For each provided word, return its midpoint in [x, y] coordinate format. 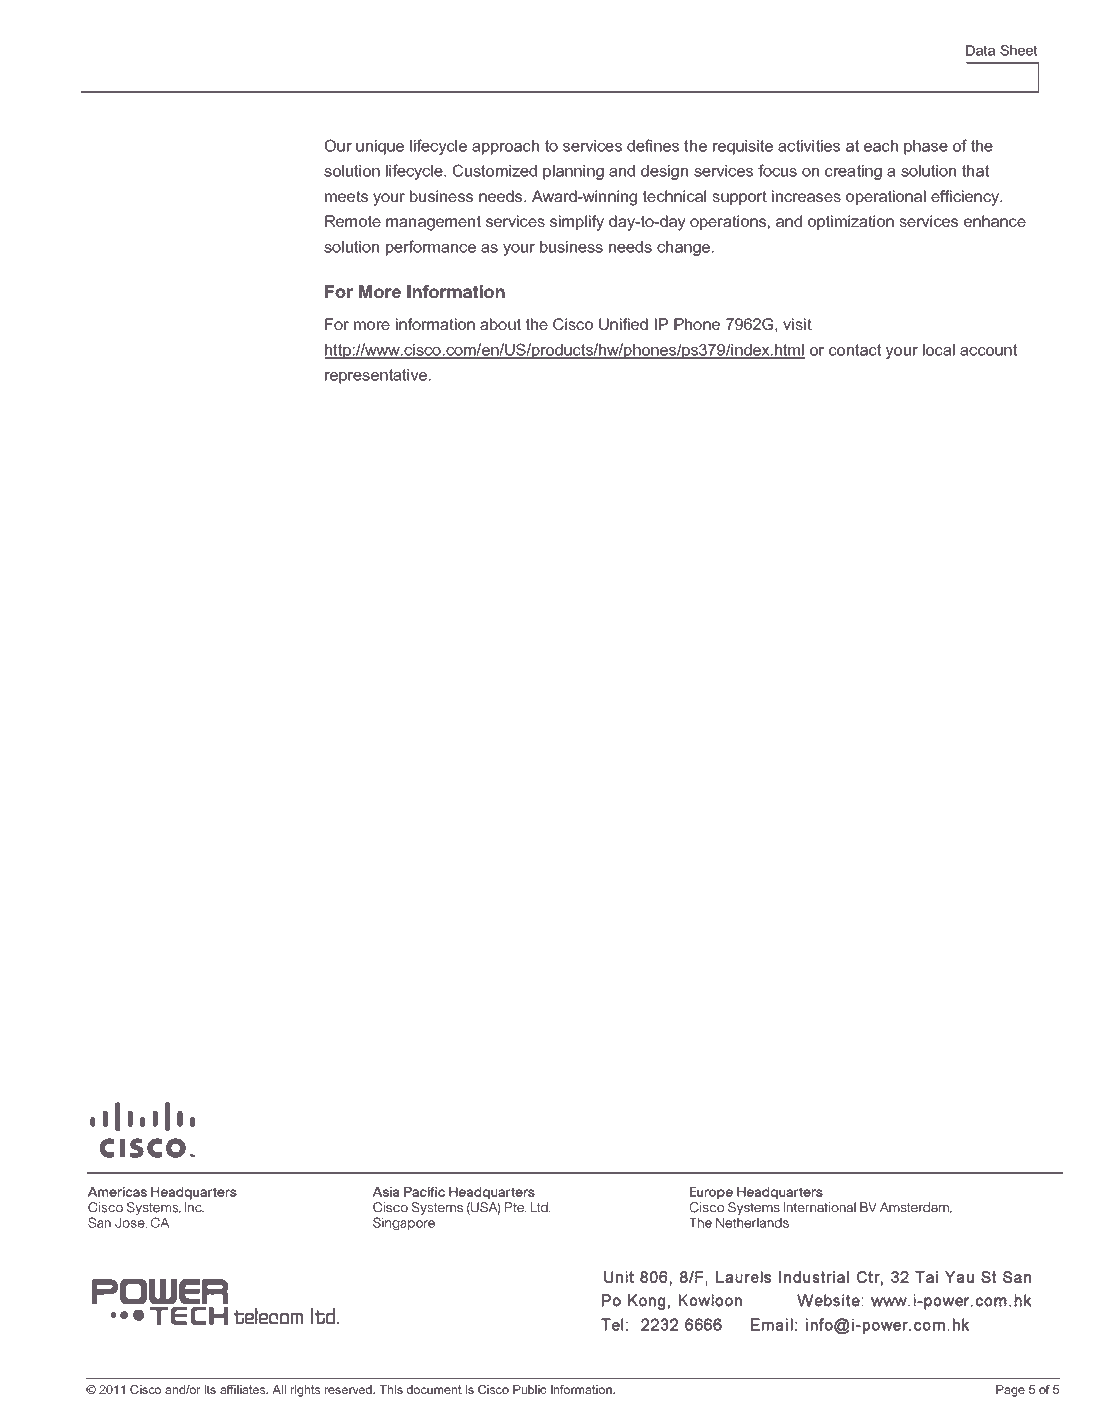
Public [529, 1389]
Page [1010, 1391]
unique [380, 147]
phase [926, 147]
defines [653, 145]
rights [306, 1391]
